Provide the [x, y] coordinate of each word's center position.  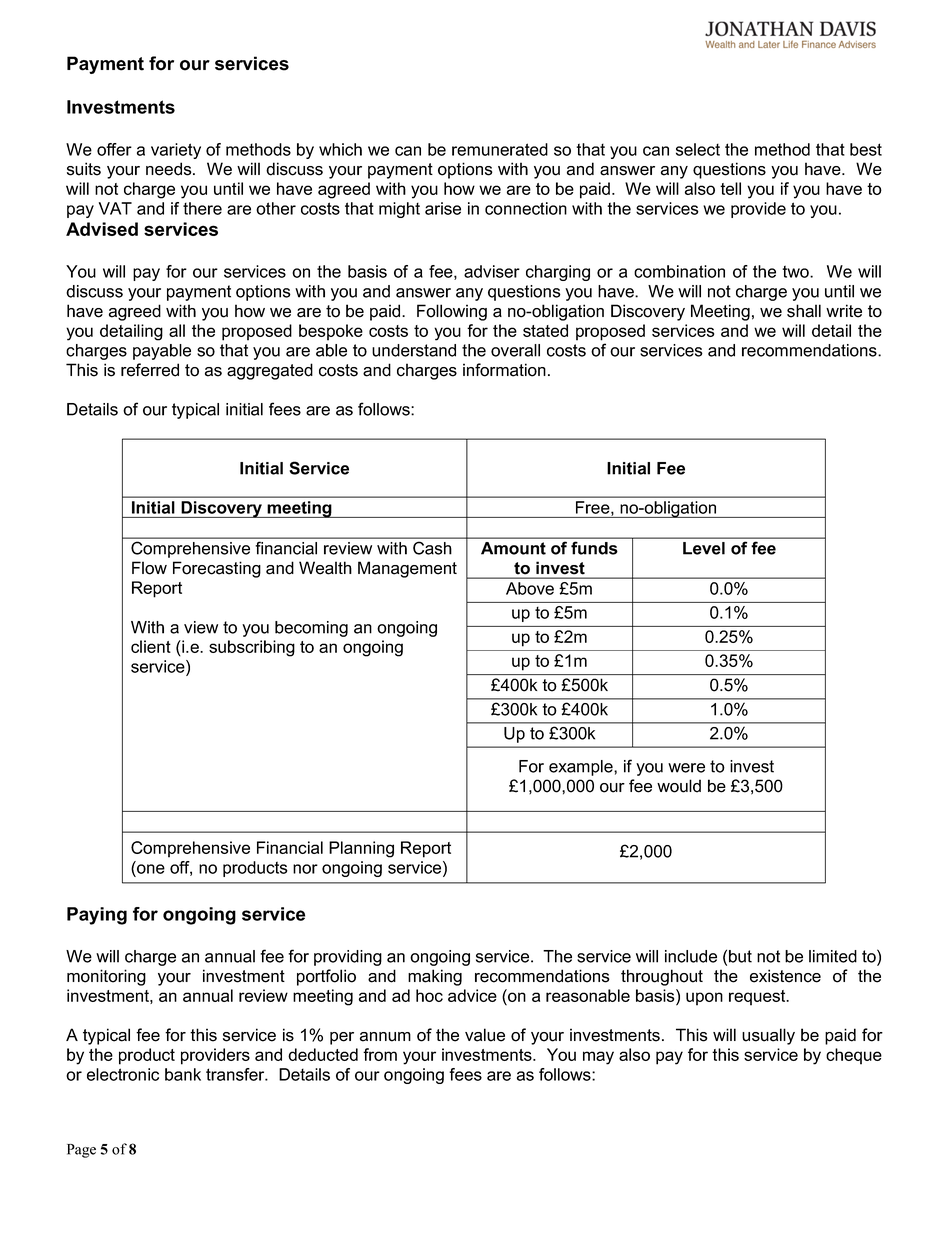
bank [183, 1074]
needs [170, 169]
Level [704, 548]
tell [730, 188]
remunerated [500, 149]
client [151, 646]
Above [530, 588]
